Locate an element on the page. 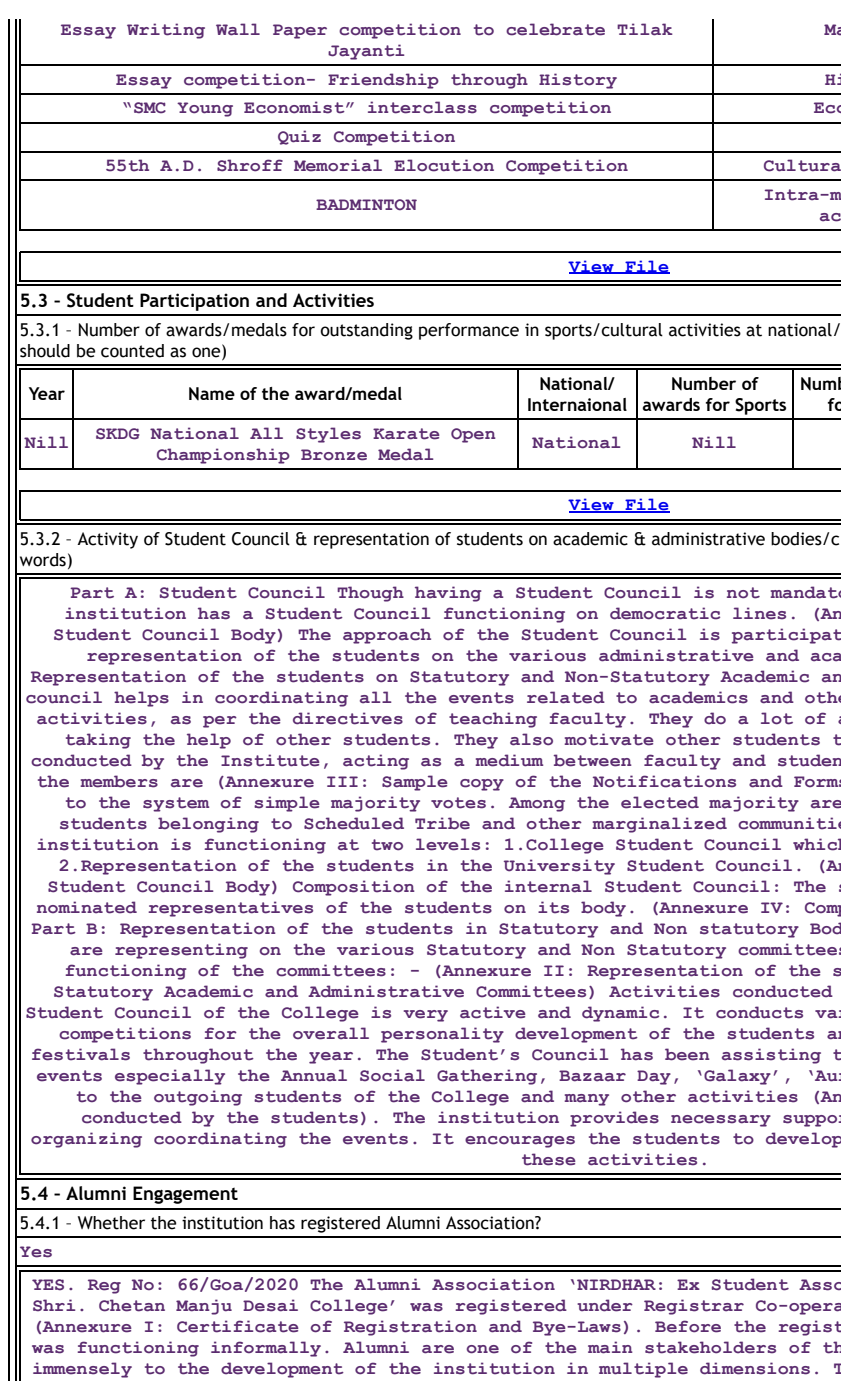 Image resolution: width=850 pixels, height=1400 pixels. Chetan is located at coordinates (132, 1305).
